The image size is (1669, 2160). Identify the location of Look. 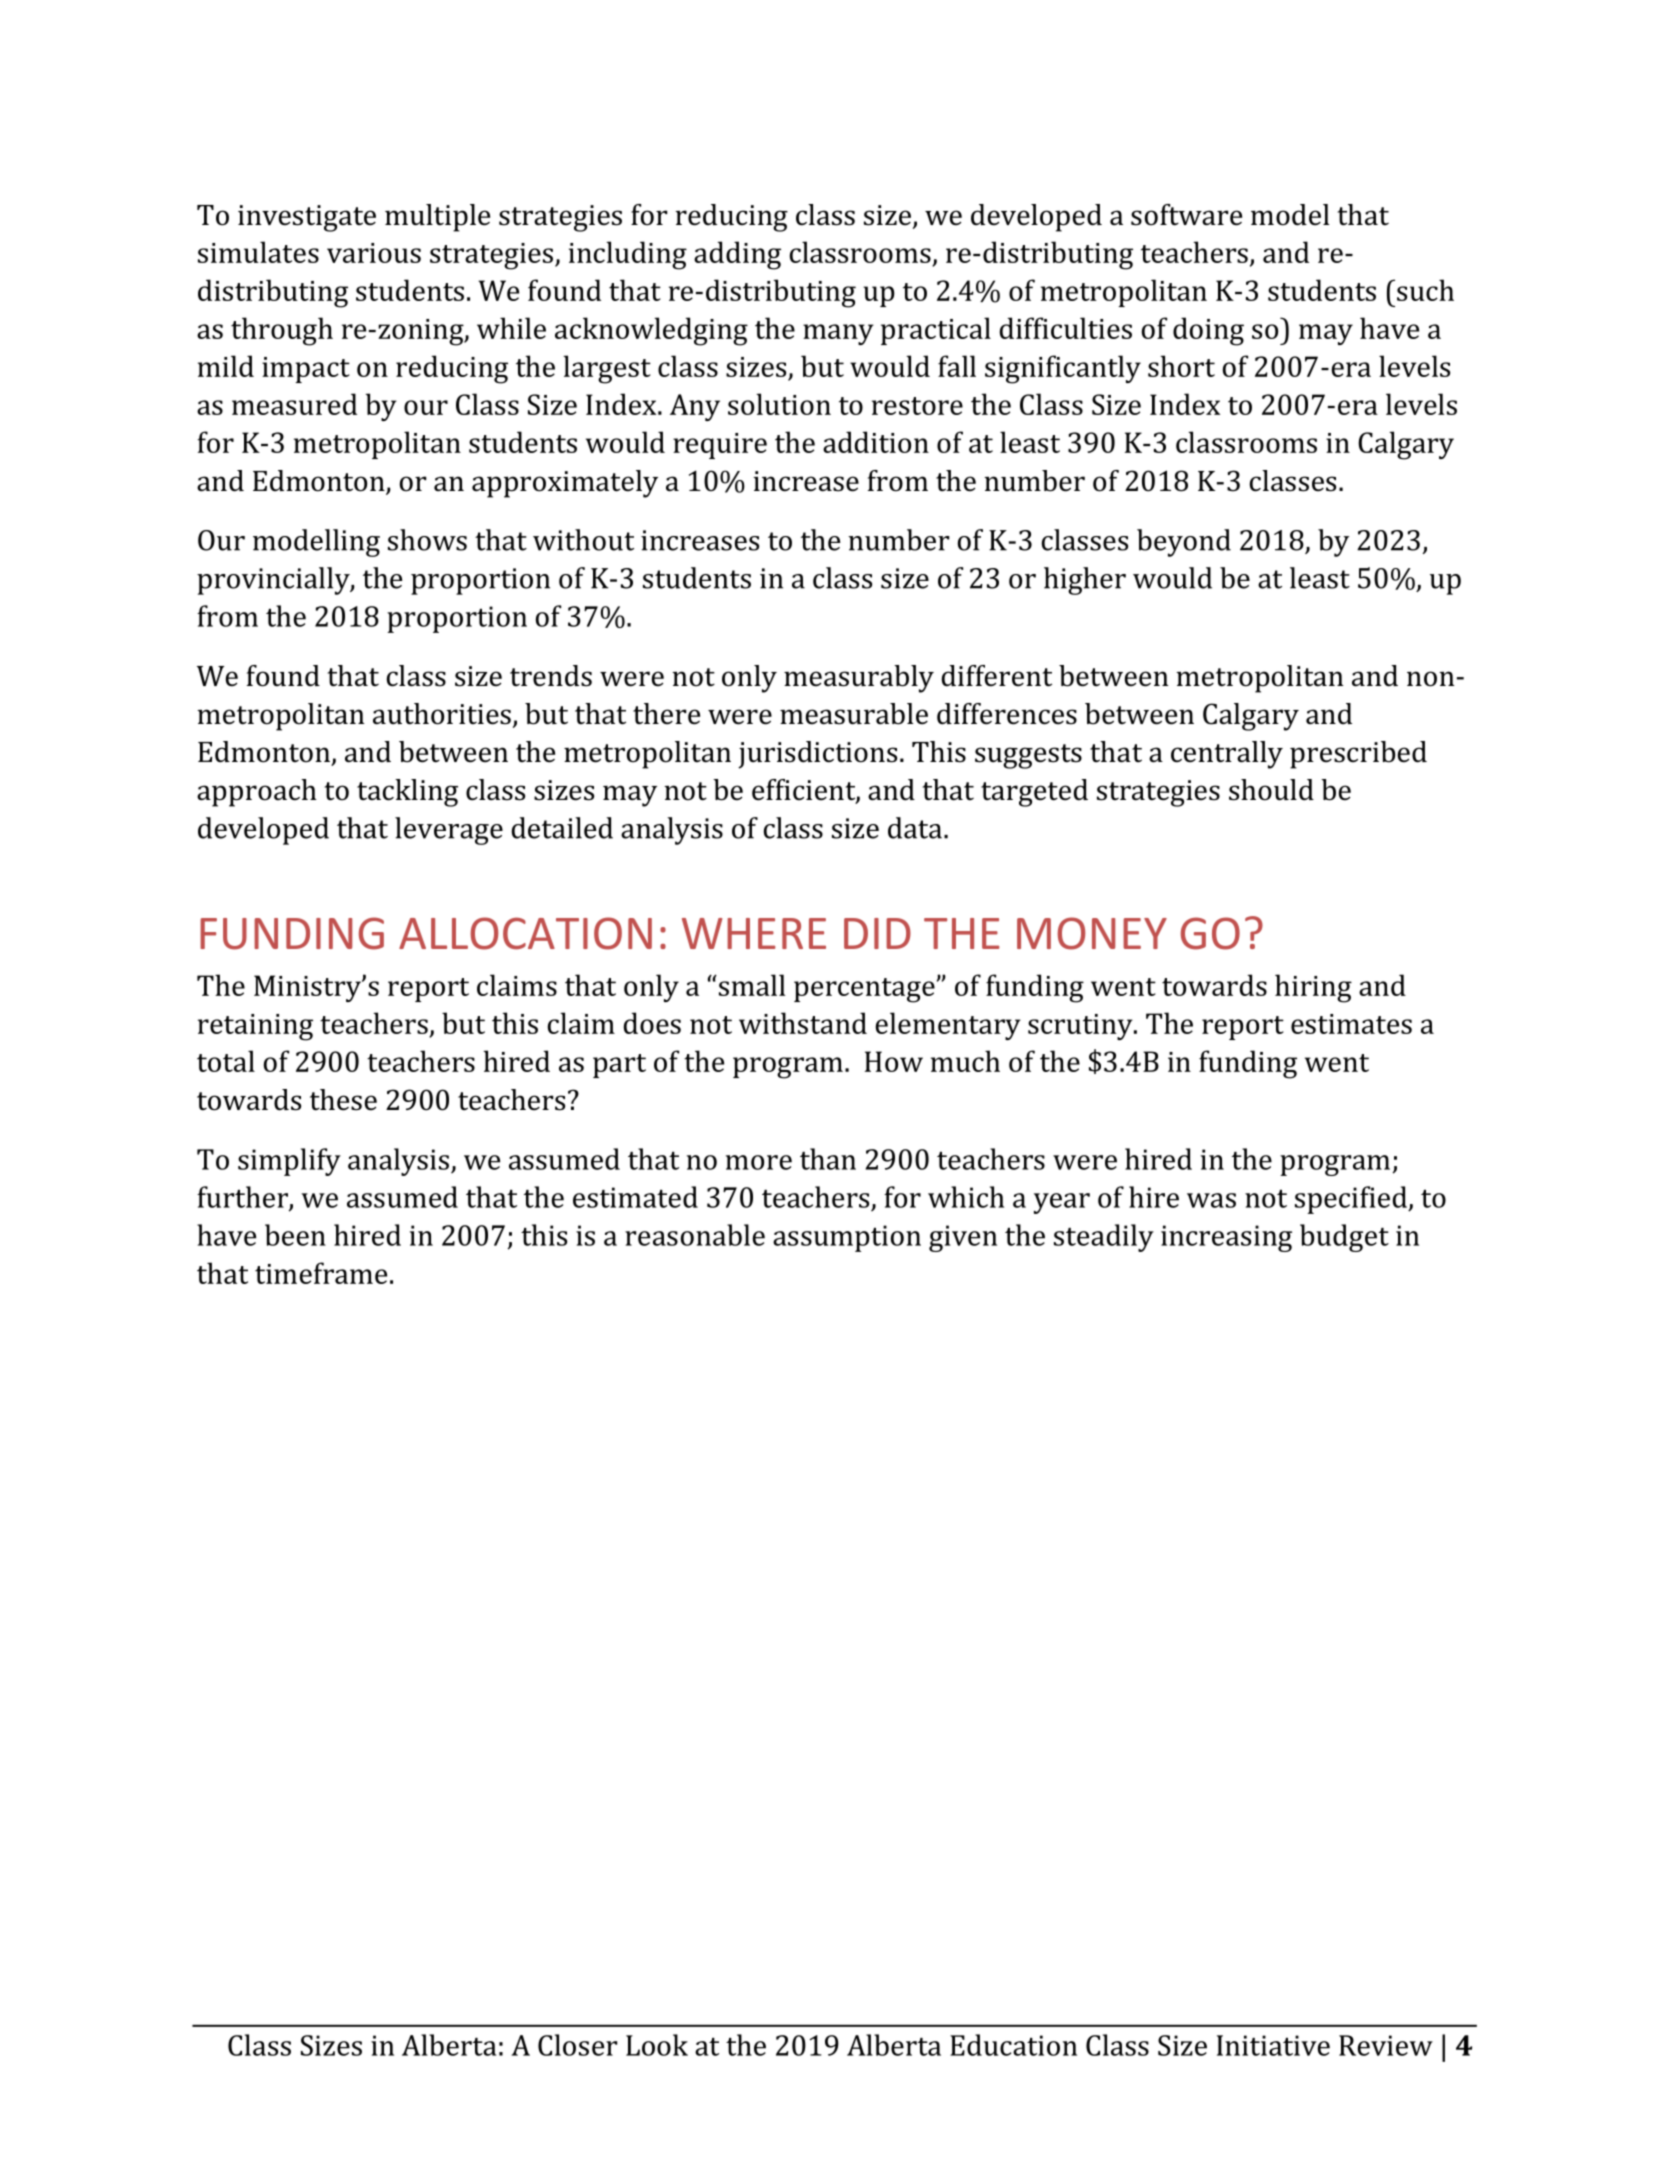
(657, 2045).
